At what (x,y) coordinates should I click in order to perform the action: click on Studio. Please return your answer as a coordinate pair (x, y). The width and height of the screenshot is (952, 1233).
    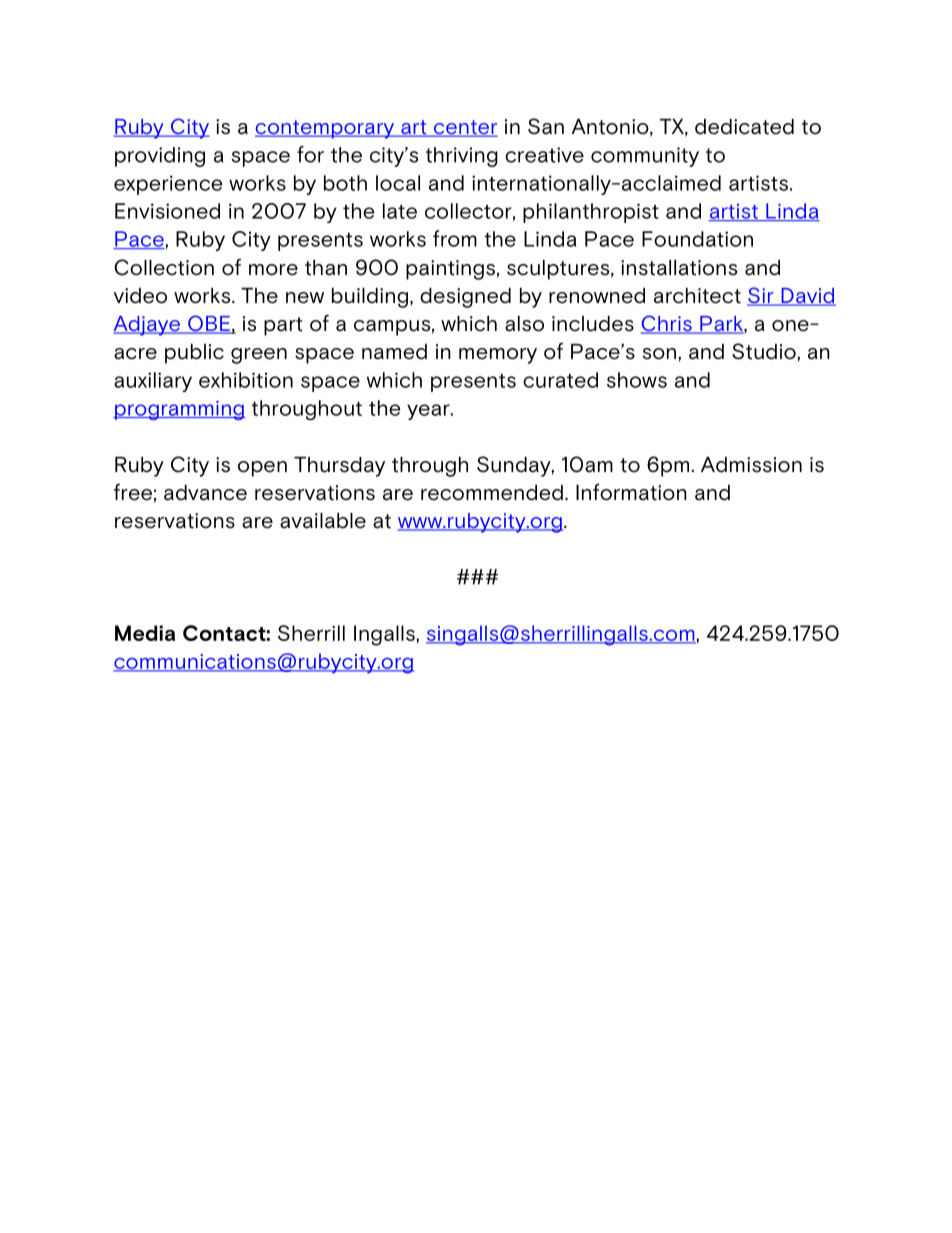
    Looking at the image, I should click on (765, 351).
